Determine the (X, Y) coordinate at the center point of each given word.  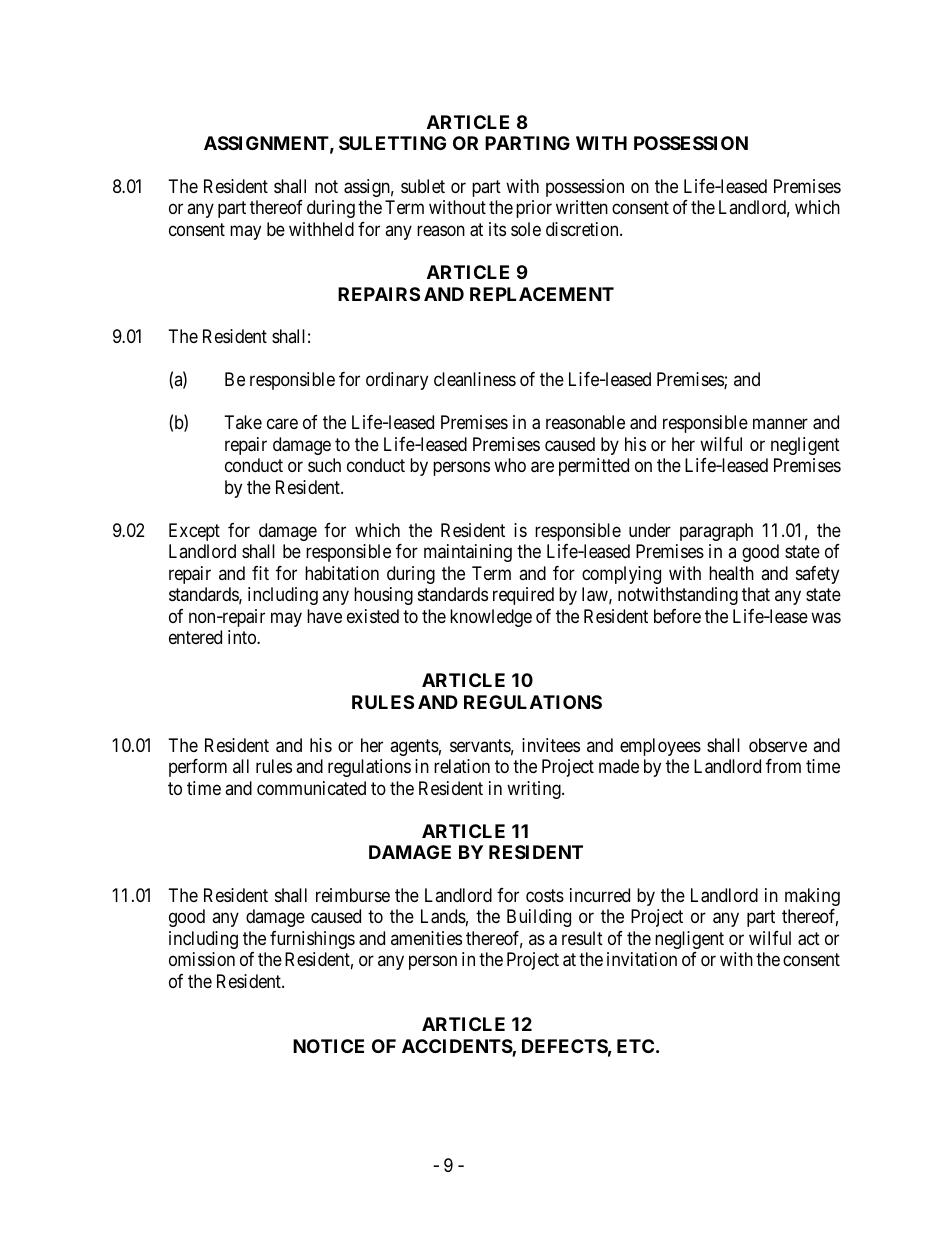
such (324, 465)
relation (462, 766)
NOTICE (328, 1046)
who (510, 465)
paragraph (716, 532)
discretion (583, 229)
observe (778, 745)
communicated (311, 788)
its (497, 229)
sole (526, 229)
